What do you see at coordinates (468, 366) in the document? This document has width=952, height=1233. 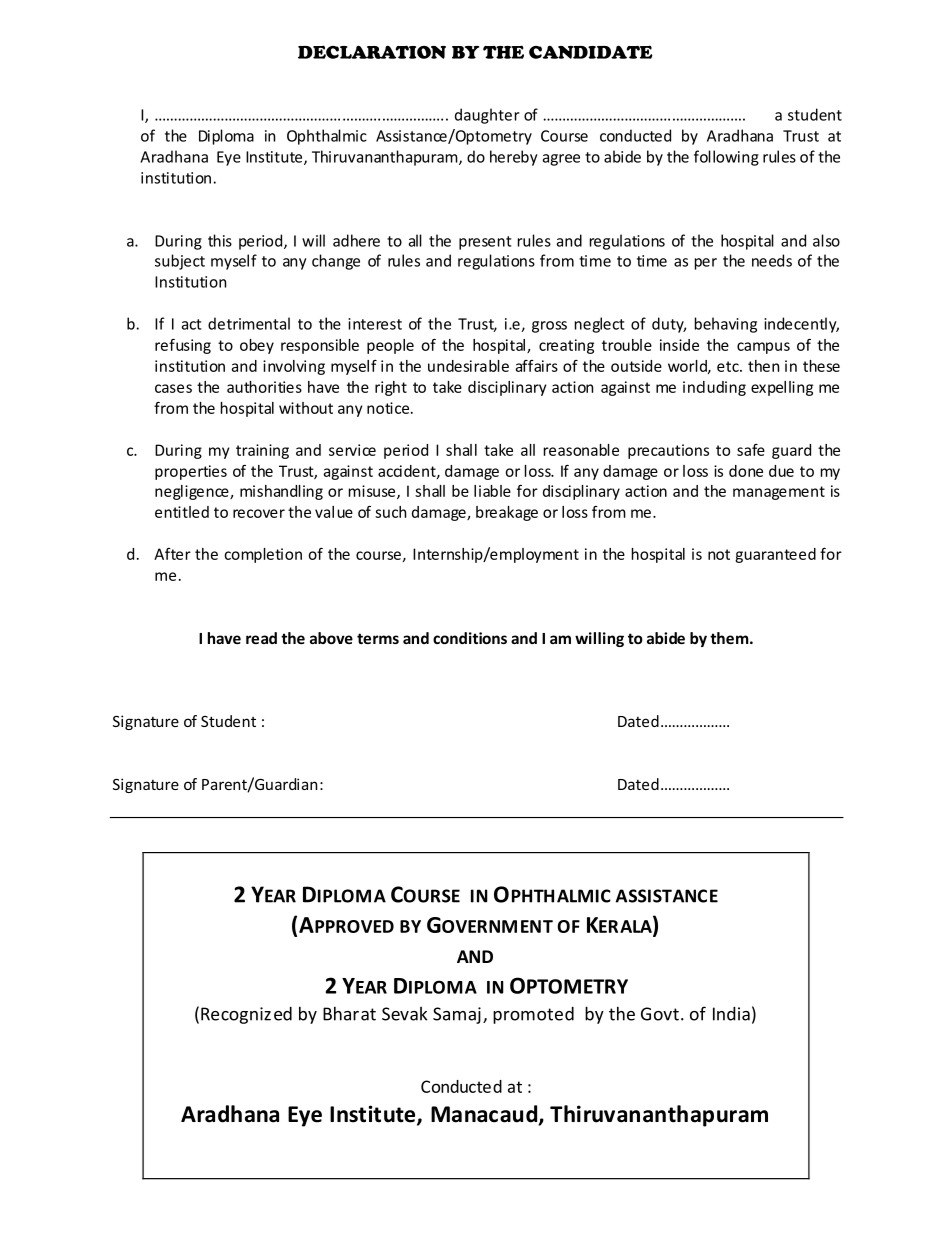 I see `undesirable` at bounding box center [468, 366].
